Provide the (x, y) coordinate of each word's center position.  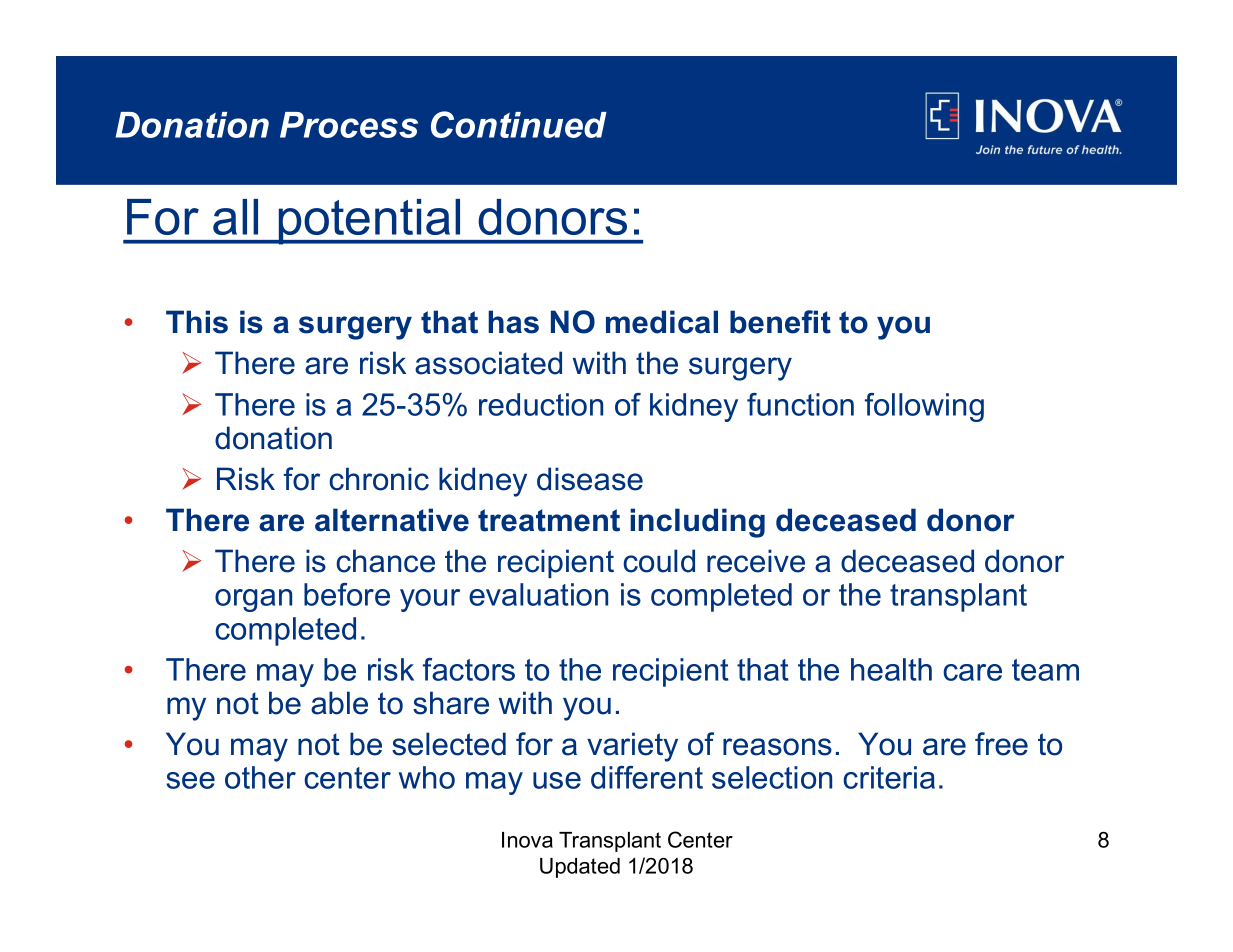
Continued (519, 124)
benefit (780, 322)
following (924, 407)
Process (349, 125)
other (260, 777)
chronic (379, 479)
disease (590, 479)
